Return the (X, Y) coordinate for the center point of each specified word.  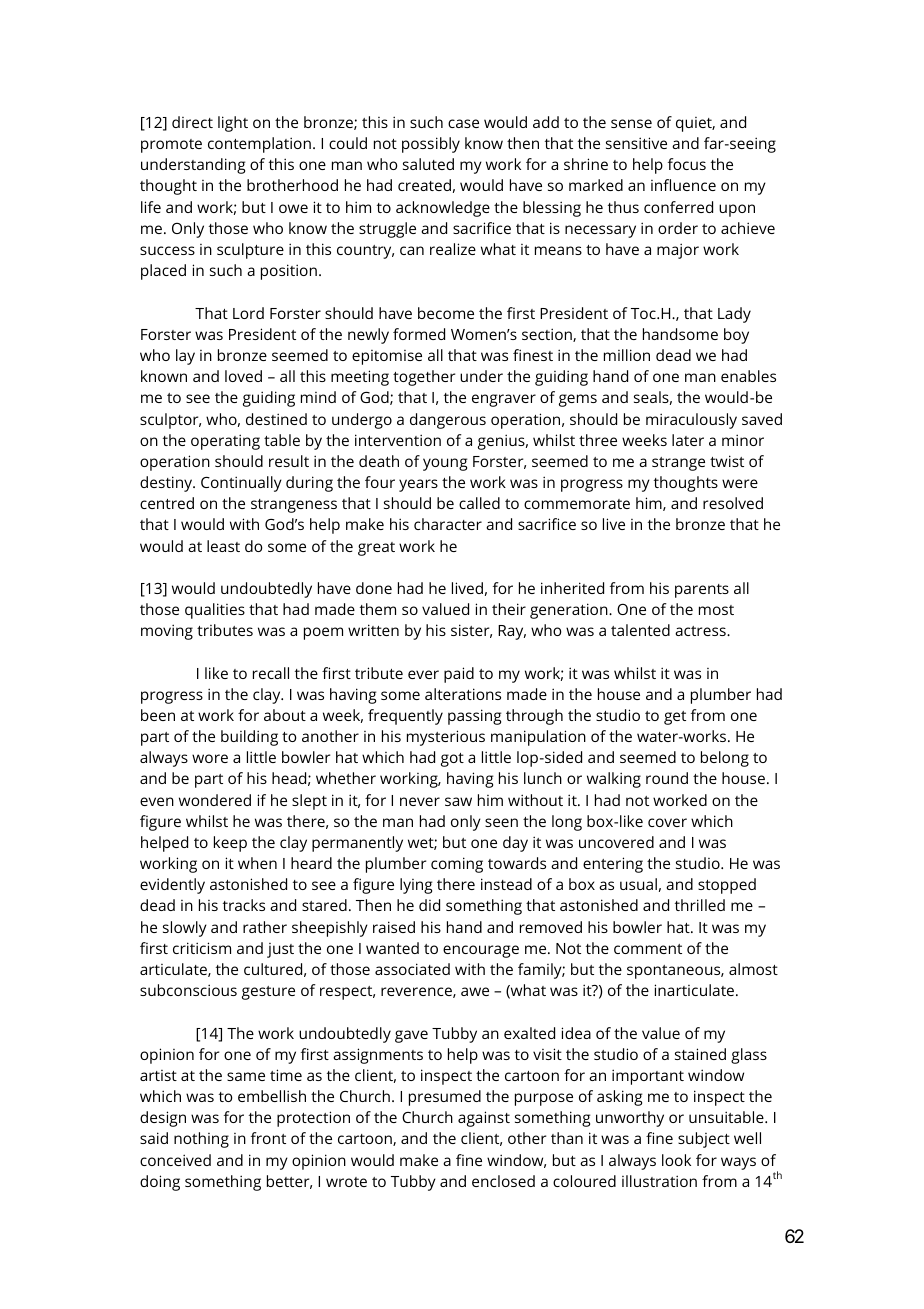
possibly (431, 145)
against (484, 1119)
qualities (215, 611)
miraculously (691, 421)
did (429, 905)
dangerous (448, 421)
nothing (201, 1140)
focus (687, 164)
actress (701, 631)
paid (459, 675)
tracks (244, 905)
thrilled (700, 905)
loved (243, 376)
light (233, 124)
